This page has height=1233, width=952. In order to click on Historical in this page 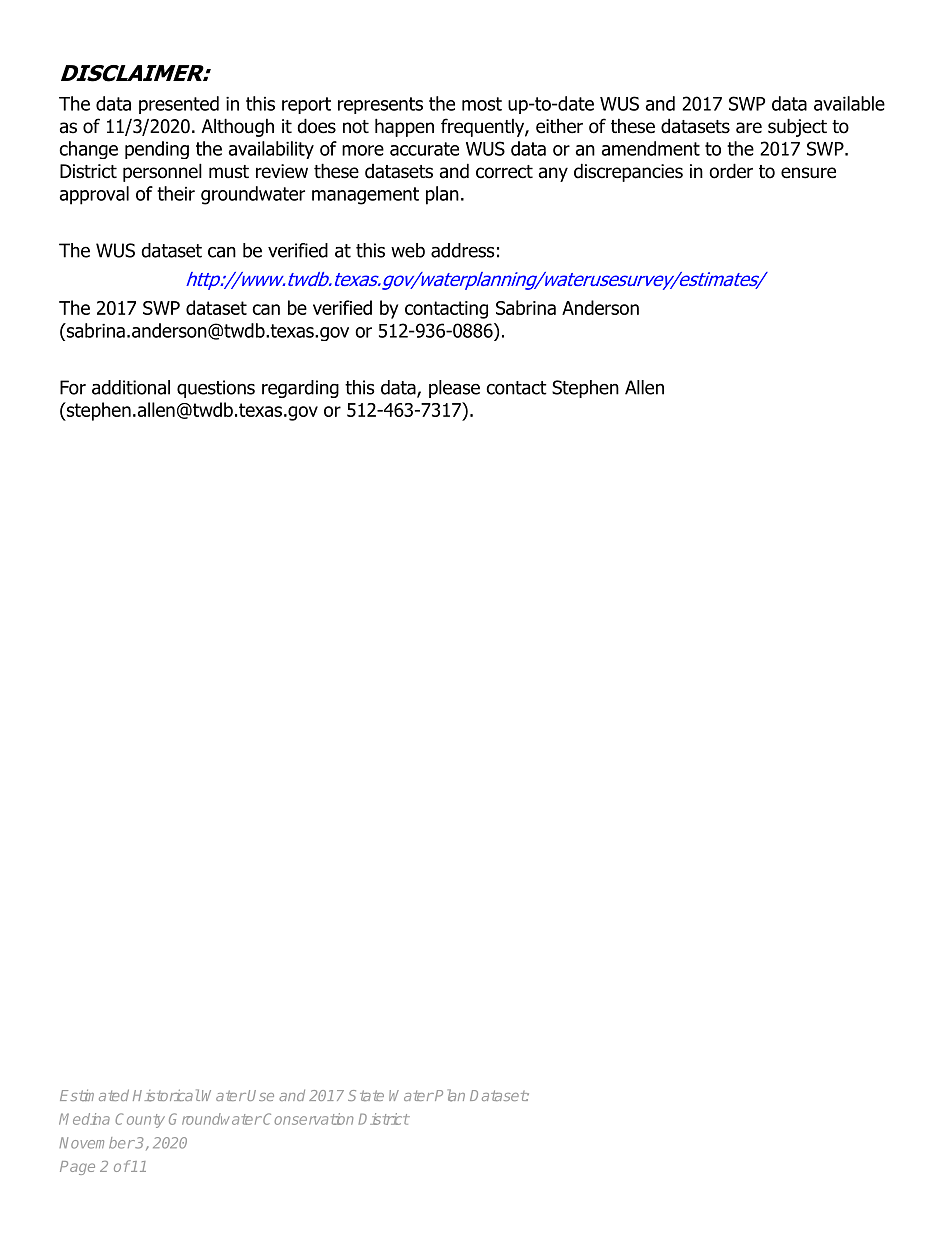, I will do `click(166, 1095)`.
